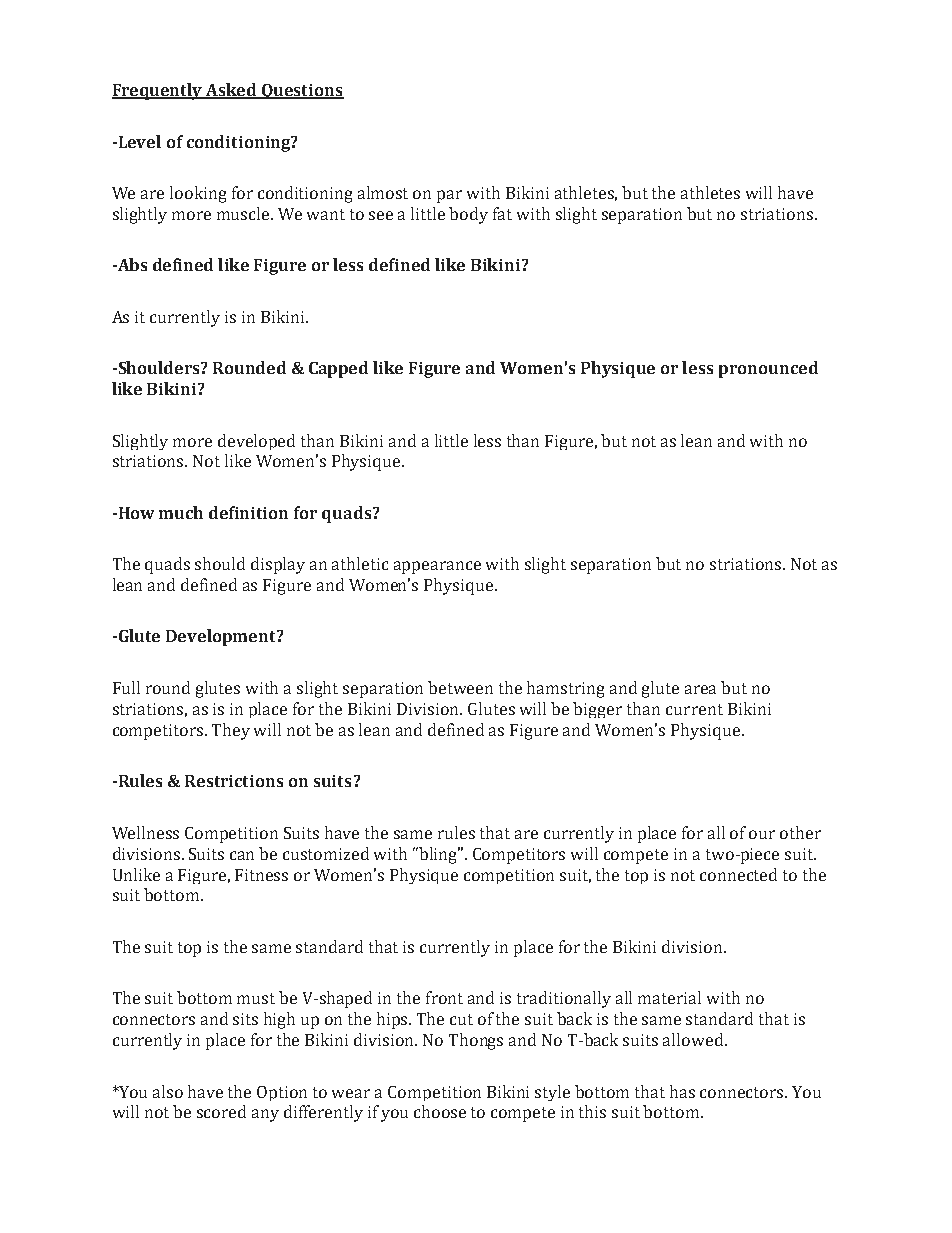 This document has width=952, height=1233. What do you see at coordinates (762, 834) in the document?
I see `our` at bounding box center [762, 834].
